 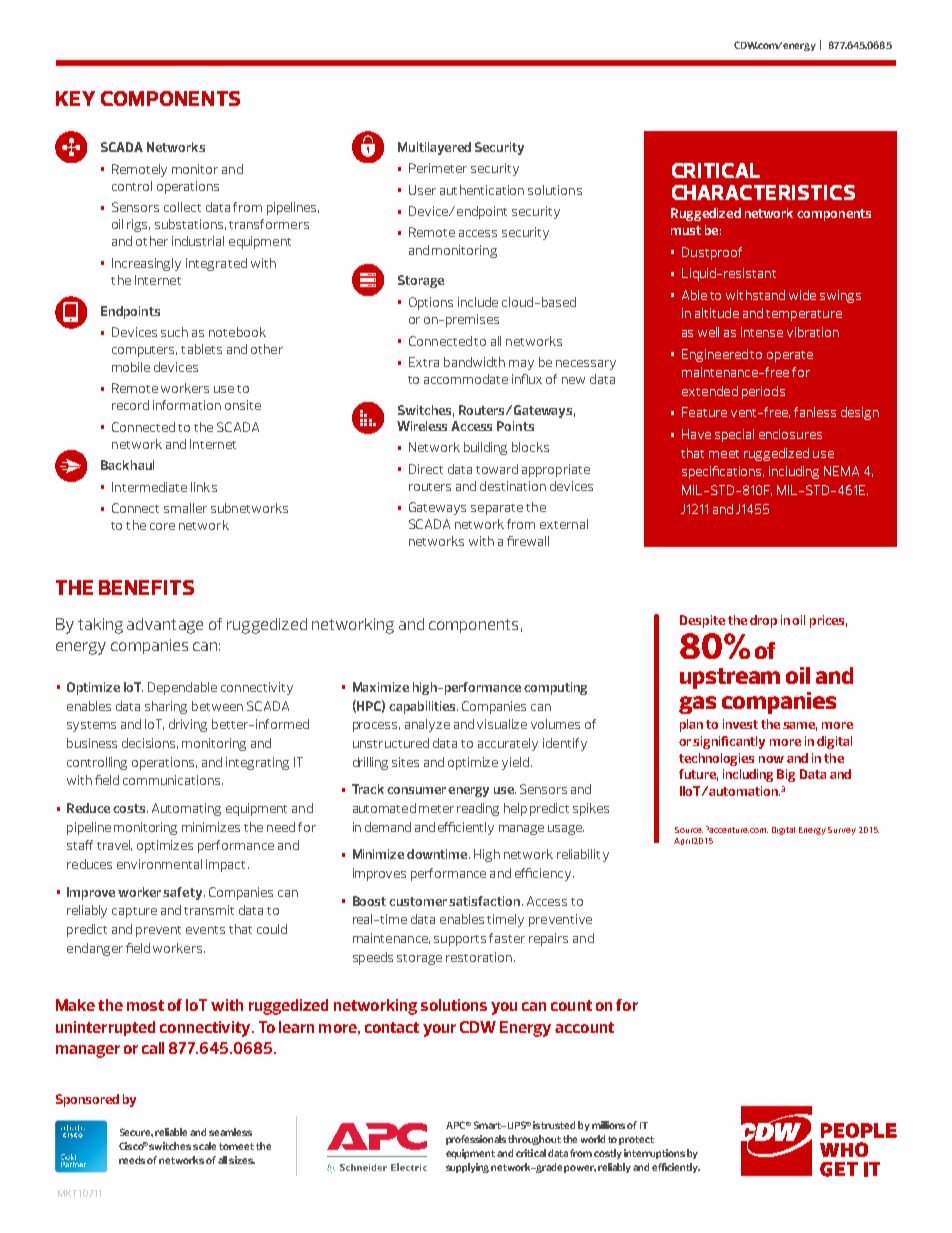 I want to click on Multilayered, so click(x=434, y=148).
